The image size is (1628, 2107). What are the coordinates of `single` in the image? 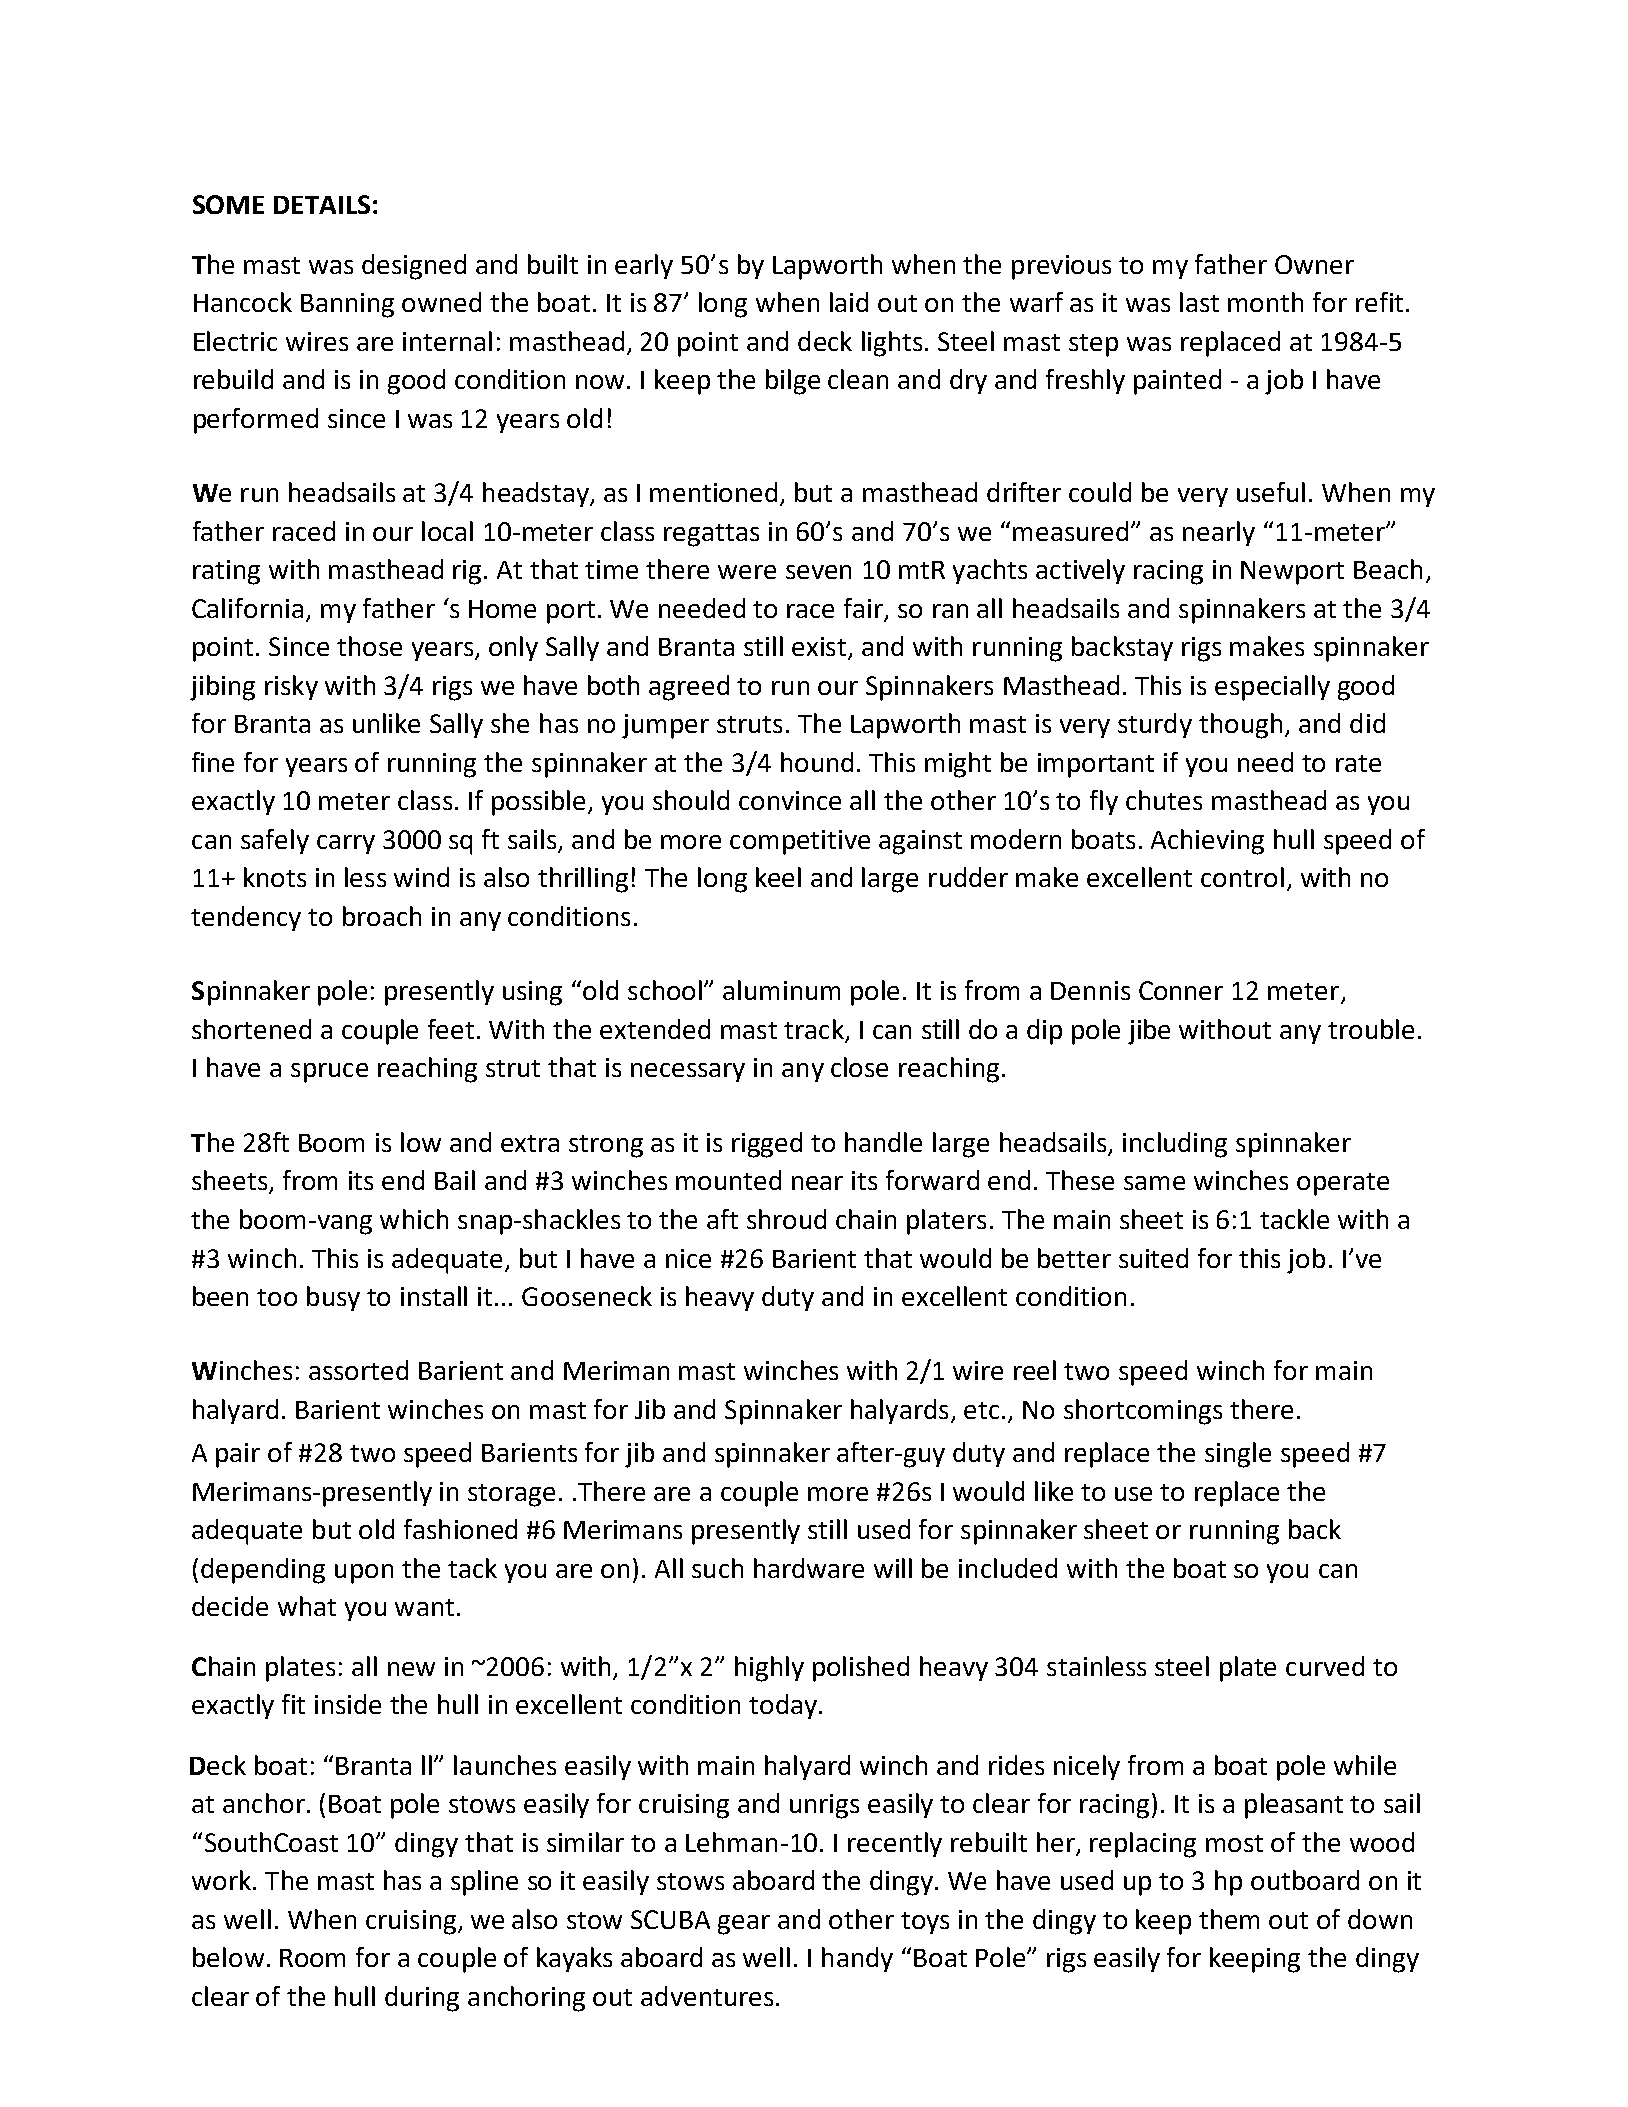 It's located at (1238, 1455).
